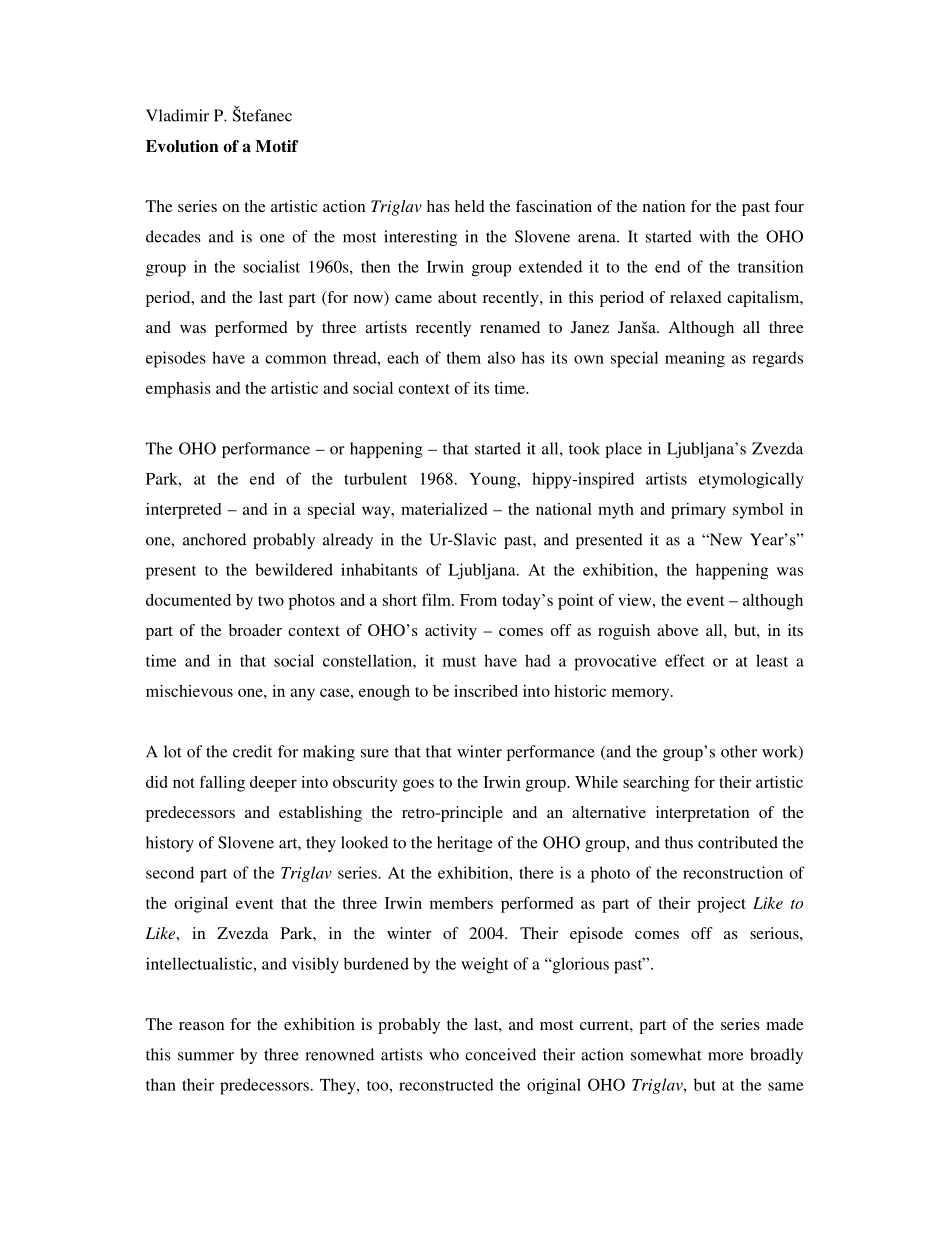 The image size is (952, 1233). What do you see at coordinates (677, 630) in the page?
I see `above` at bounding box center [677, 630].
